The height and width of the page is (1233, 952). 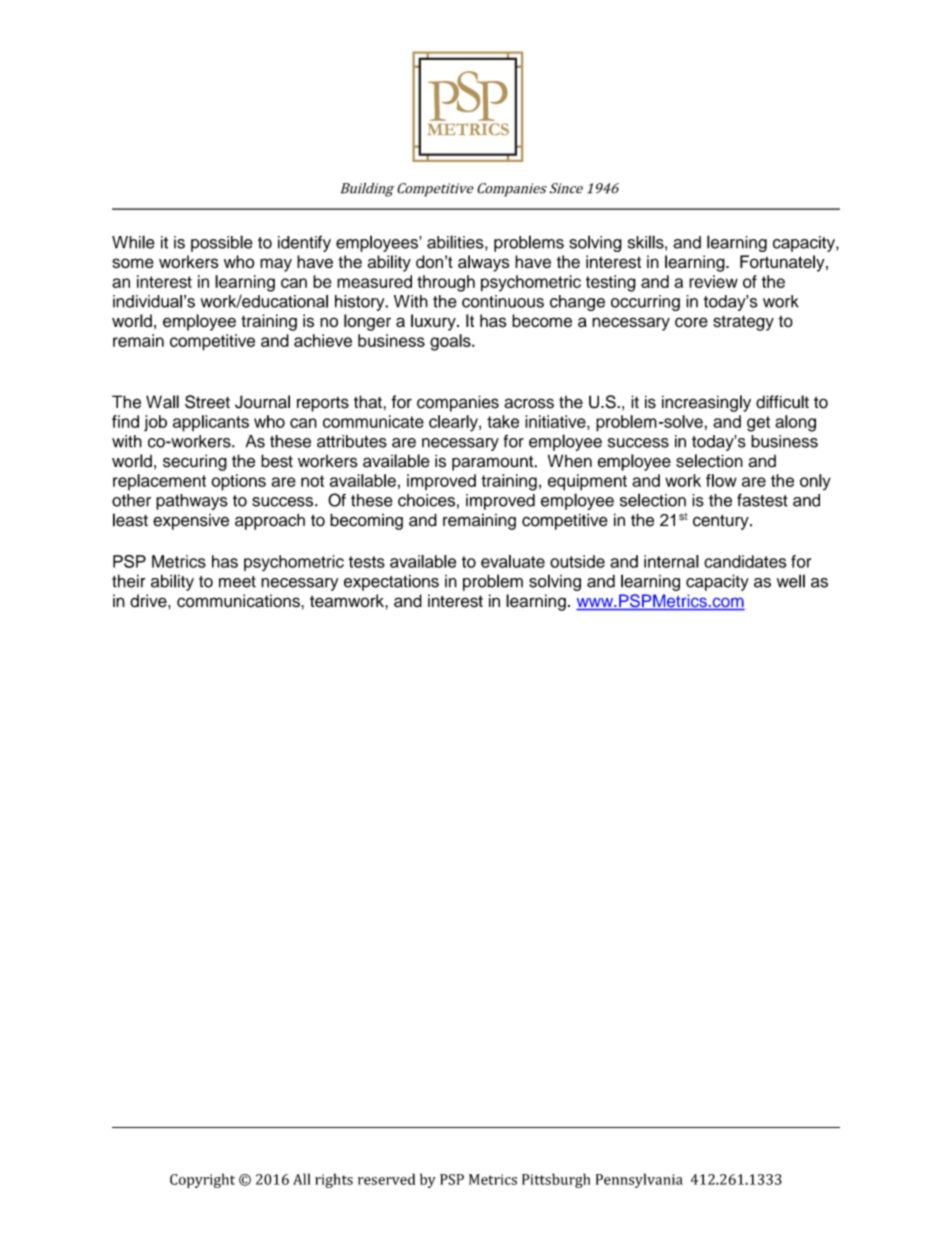 I want to click on meet, so click(x=237, y=582).
